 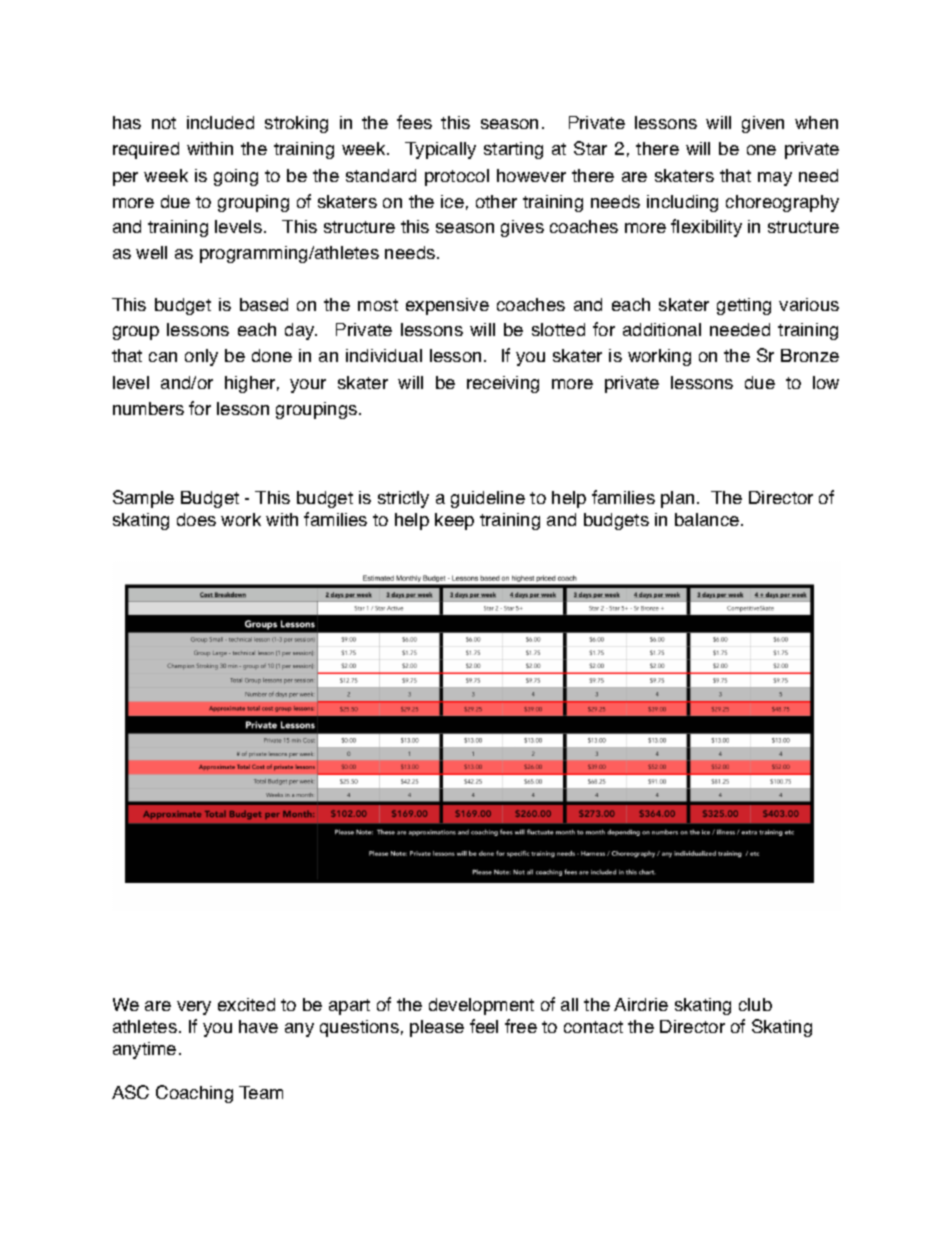 What do you see at coordinates (143, 499) in the page?
I see `Sample` at bounding box center [143, 499].
